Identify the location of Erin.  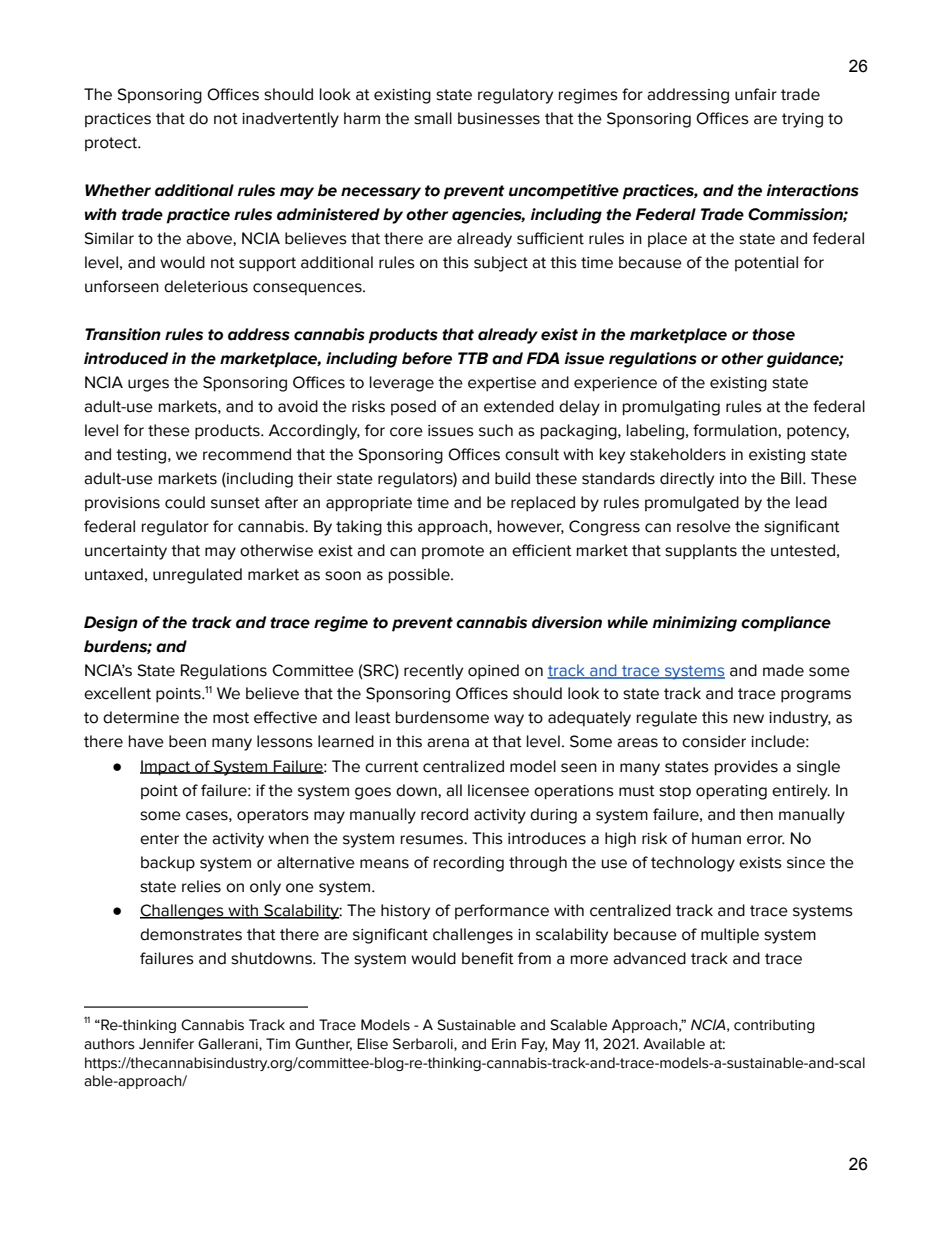
(504, 1043).
